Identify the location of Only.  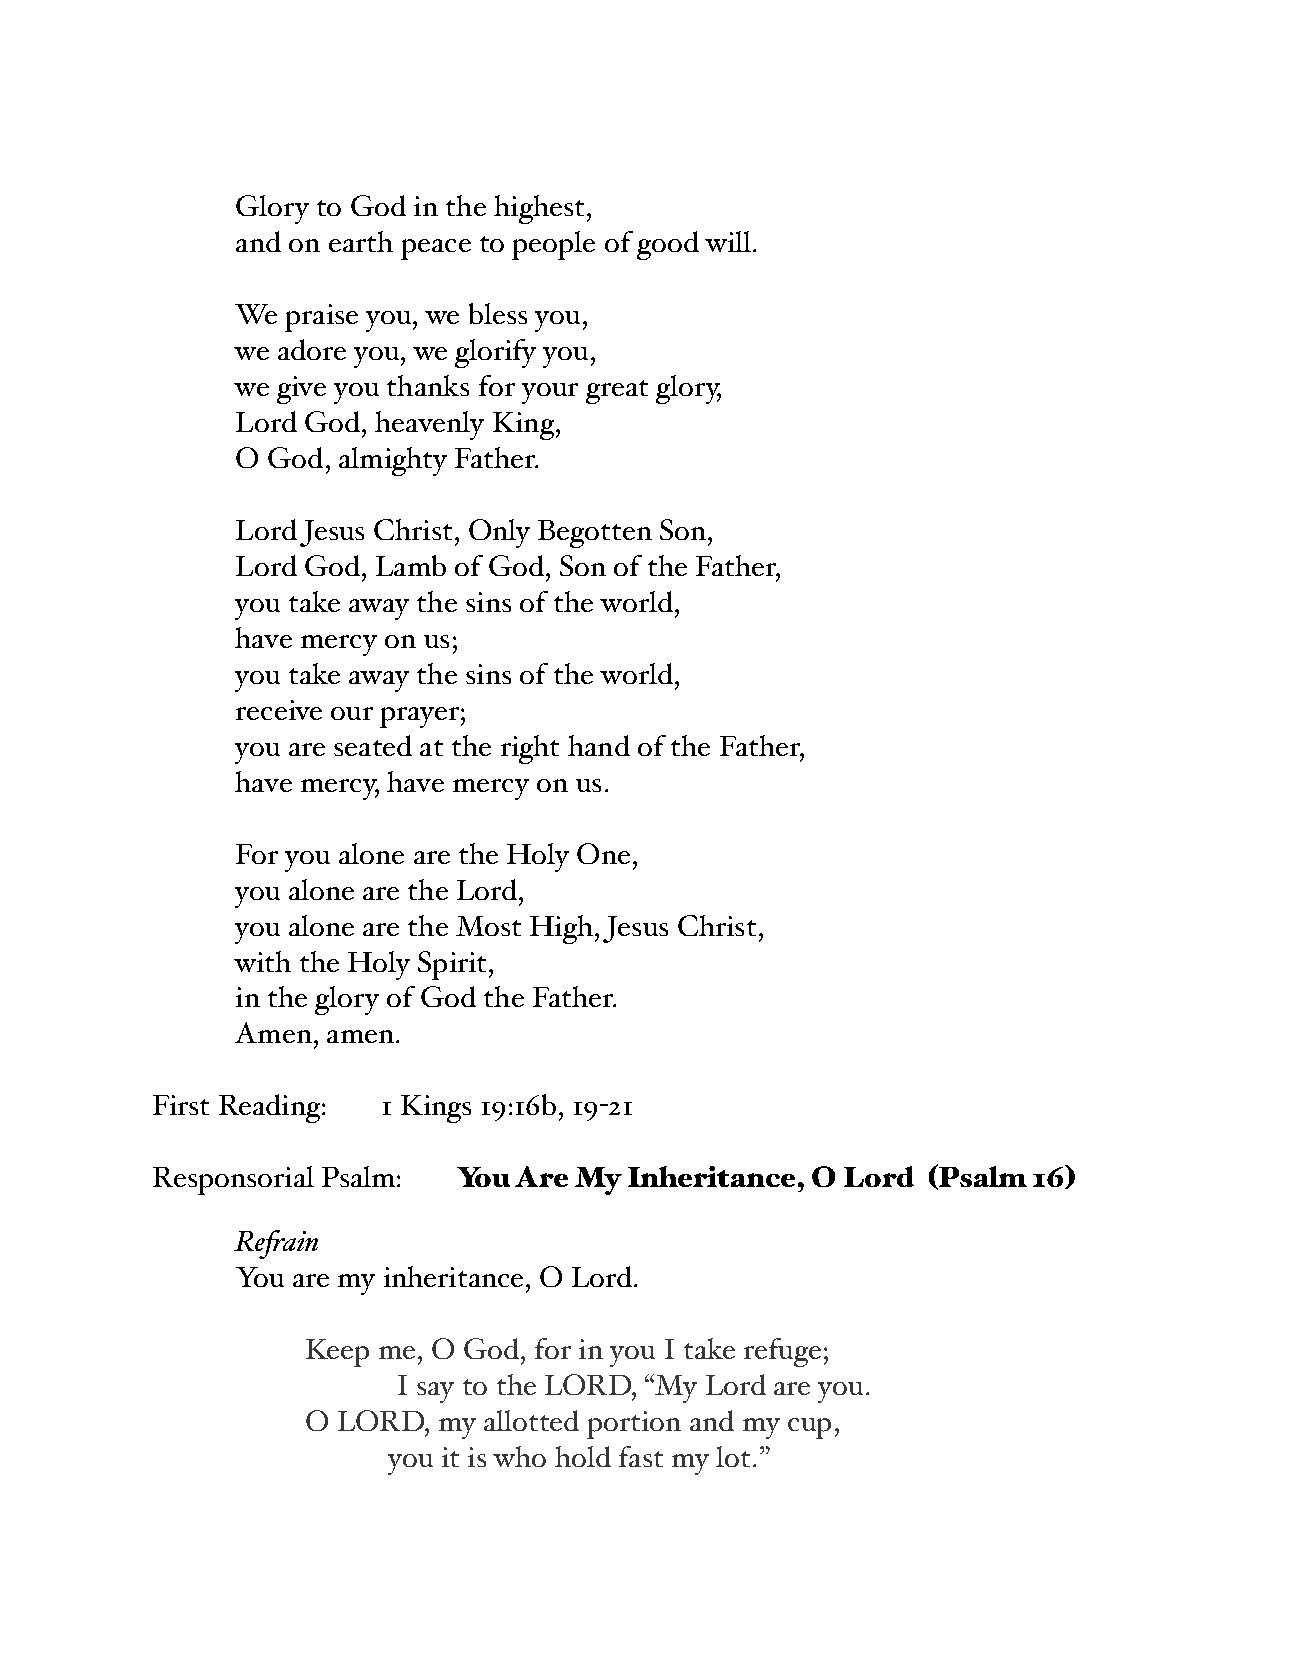
(499, 533).
